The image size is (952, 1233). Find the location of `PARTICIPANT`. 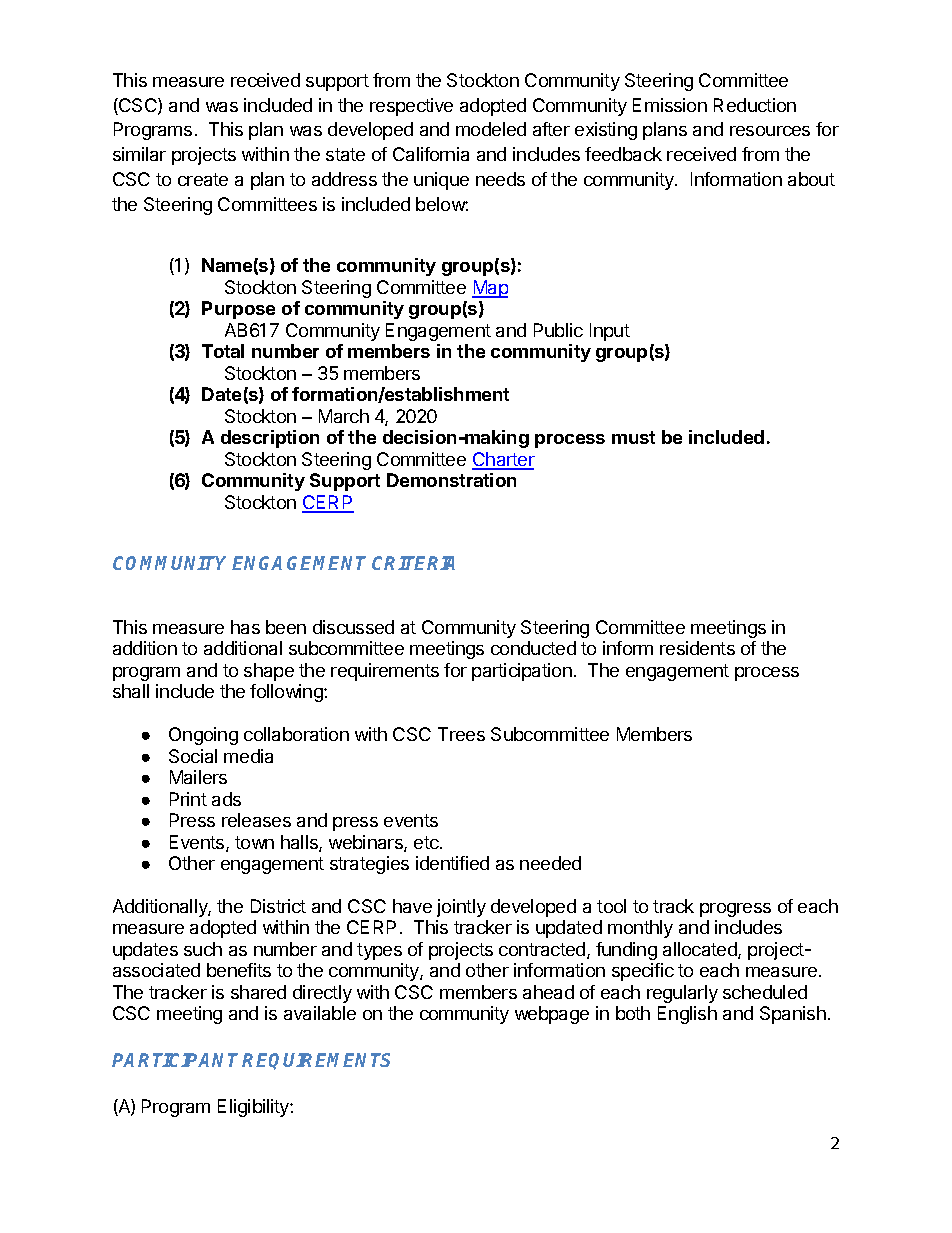

PARTICIPANT is located at coordinates (177, 1060).
